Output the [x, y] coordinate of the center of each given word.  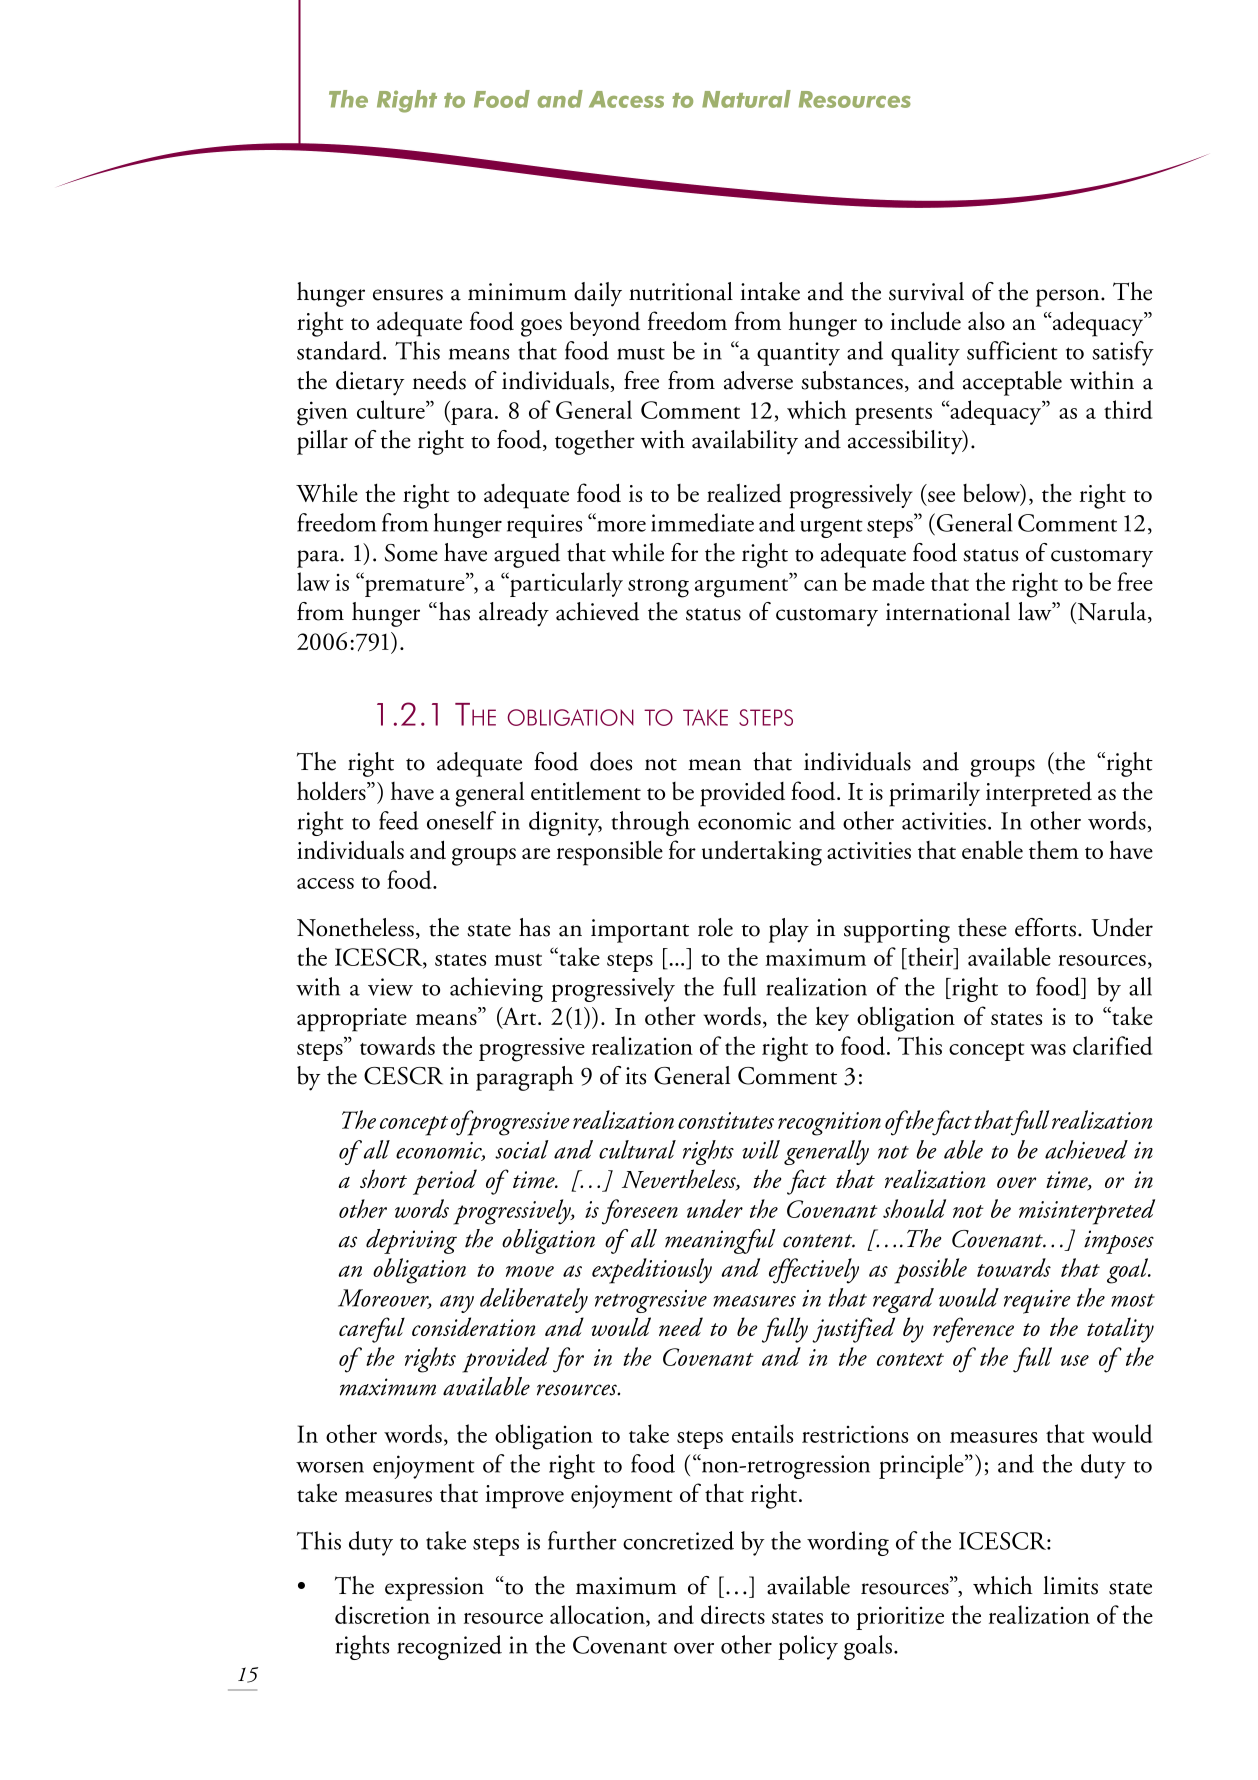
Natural [746, 99]
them [1054, 850]
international [948, 611]
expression [434, 1589]
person [1069, 298]
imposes [1119, 1242]
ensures [408, 295]
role [715, 927]
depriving [411, 1241]
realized [744, 492]
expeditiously [652, 1271]
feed [399, 820]
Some [411, 553]
